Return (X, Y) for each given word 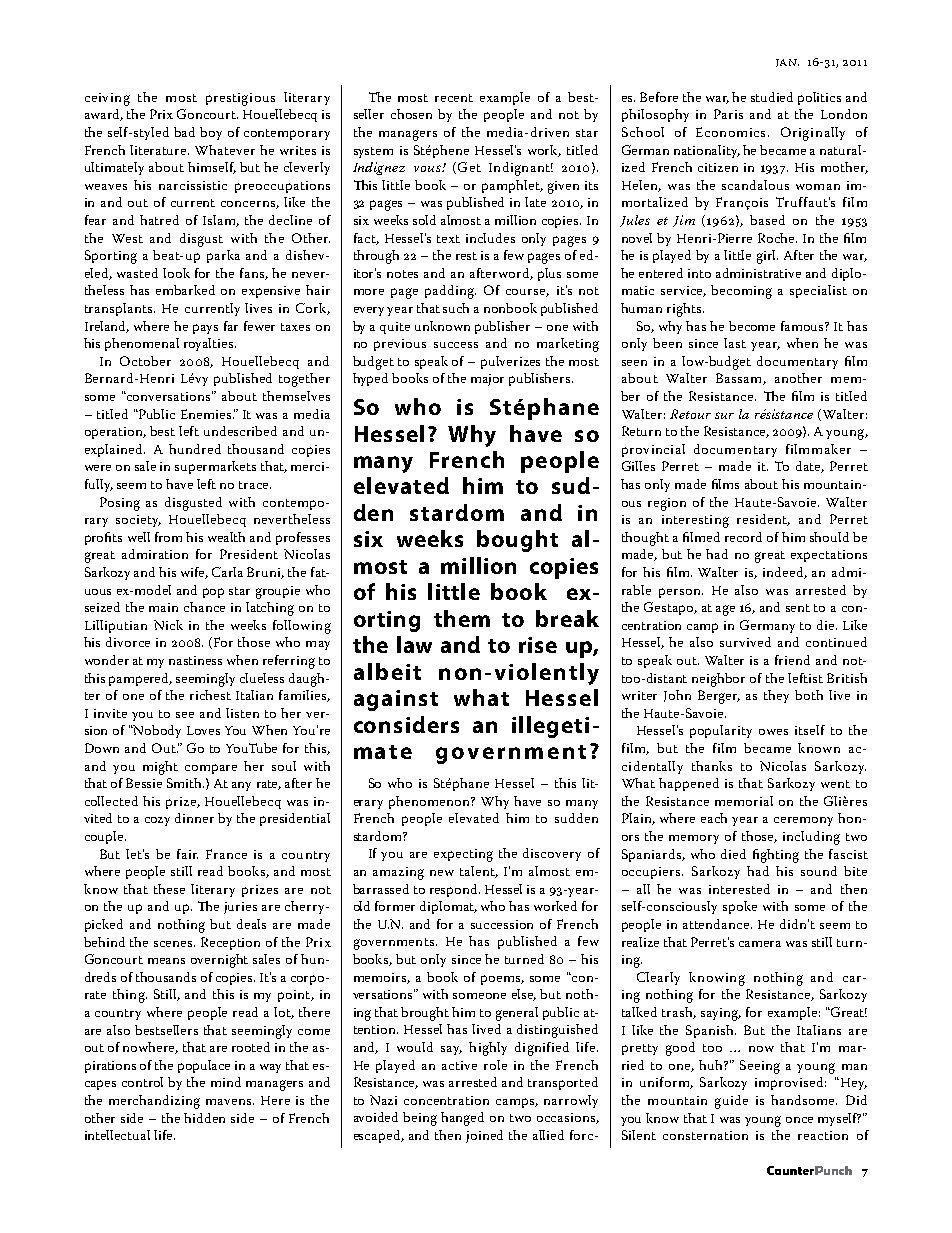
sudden (576, 818)
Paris (728, 114)
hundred (195, 449)
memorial (744, 801)
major (487, 380)
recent (454, 98)
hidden (204, 1118)
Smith (185, 783)
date (810, 467)
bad (184, 132)
